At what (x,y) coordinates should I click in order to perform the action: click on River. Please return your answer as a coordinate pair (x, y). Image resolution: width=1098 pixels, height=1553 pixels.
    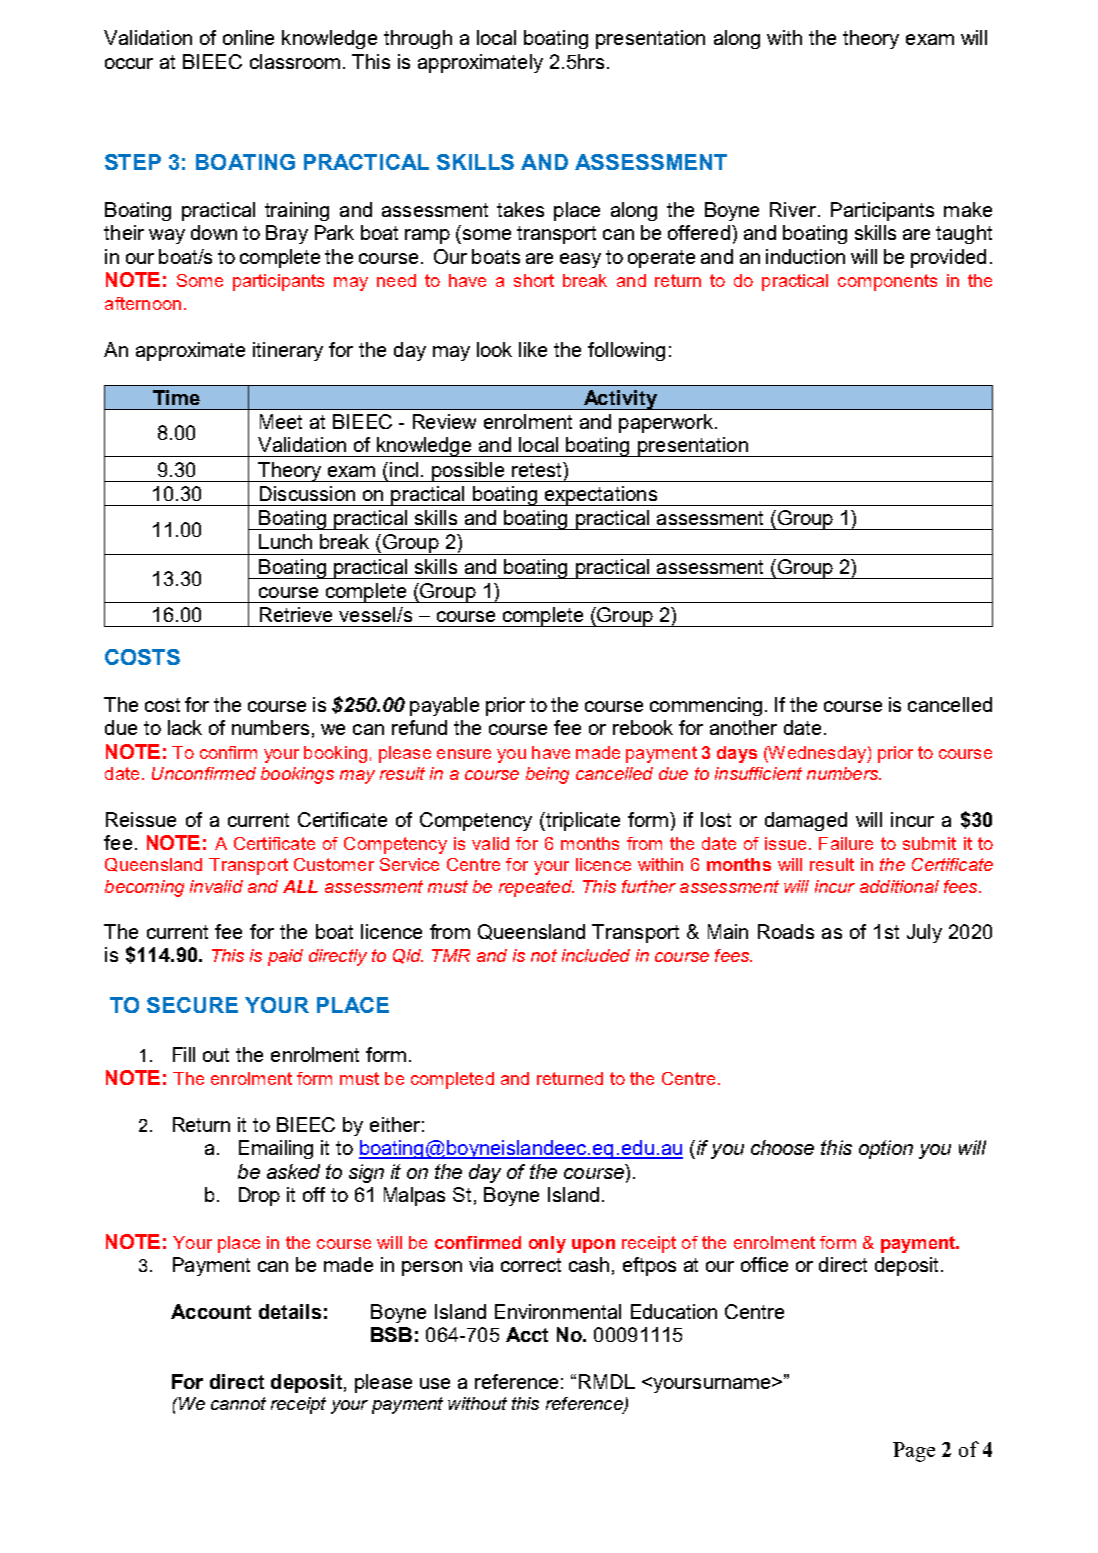
    Looking at the image, I should click on (793, 209).
